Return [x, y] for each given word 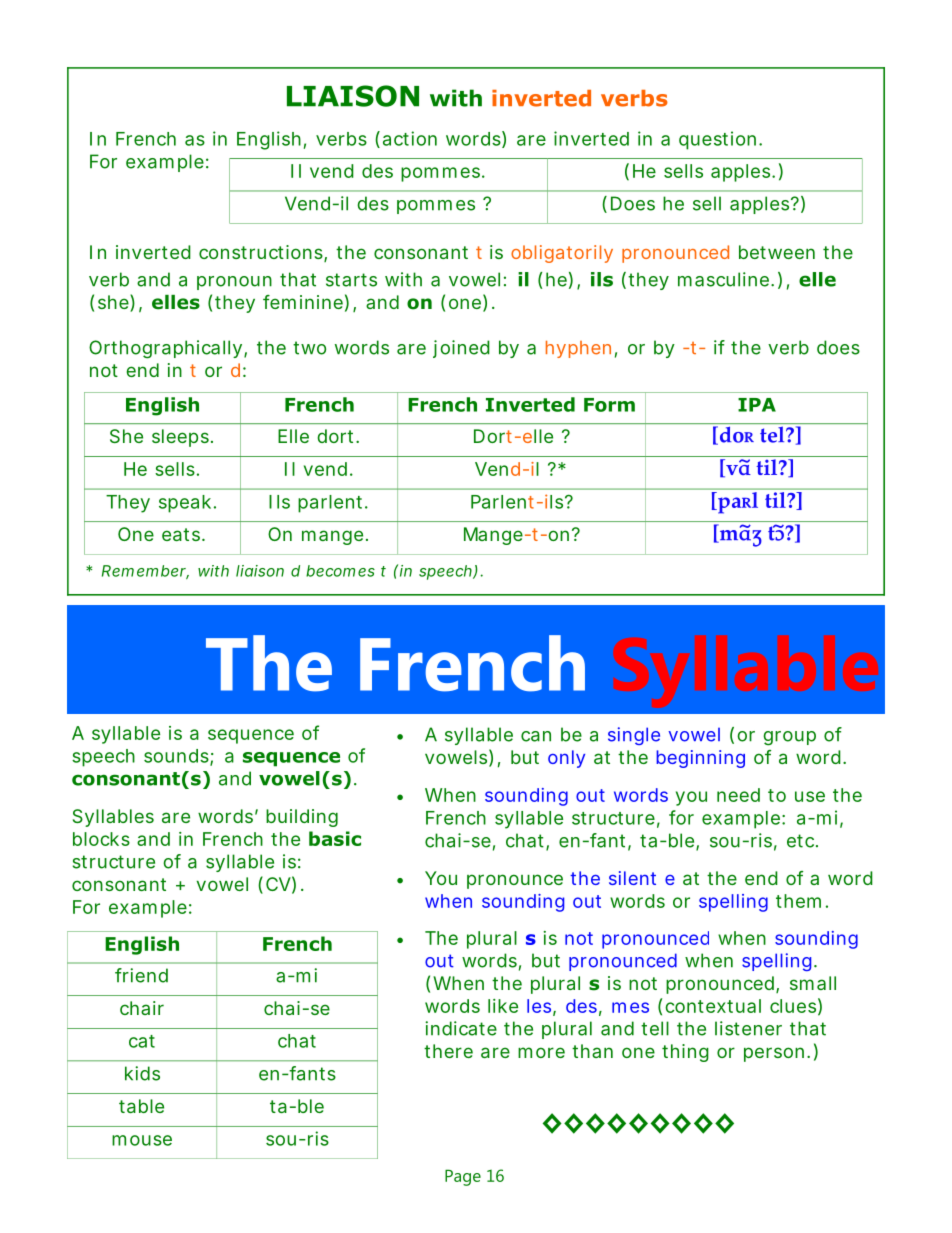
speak [185, 504]
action [410, 138]
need [738, 795]
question [717, 140]
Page [463, 1177]
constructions [261, 252]
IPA [757, 405]
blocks [101, 839]
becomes [340, 571]
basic [335, 838]
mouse [142, 1140]
